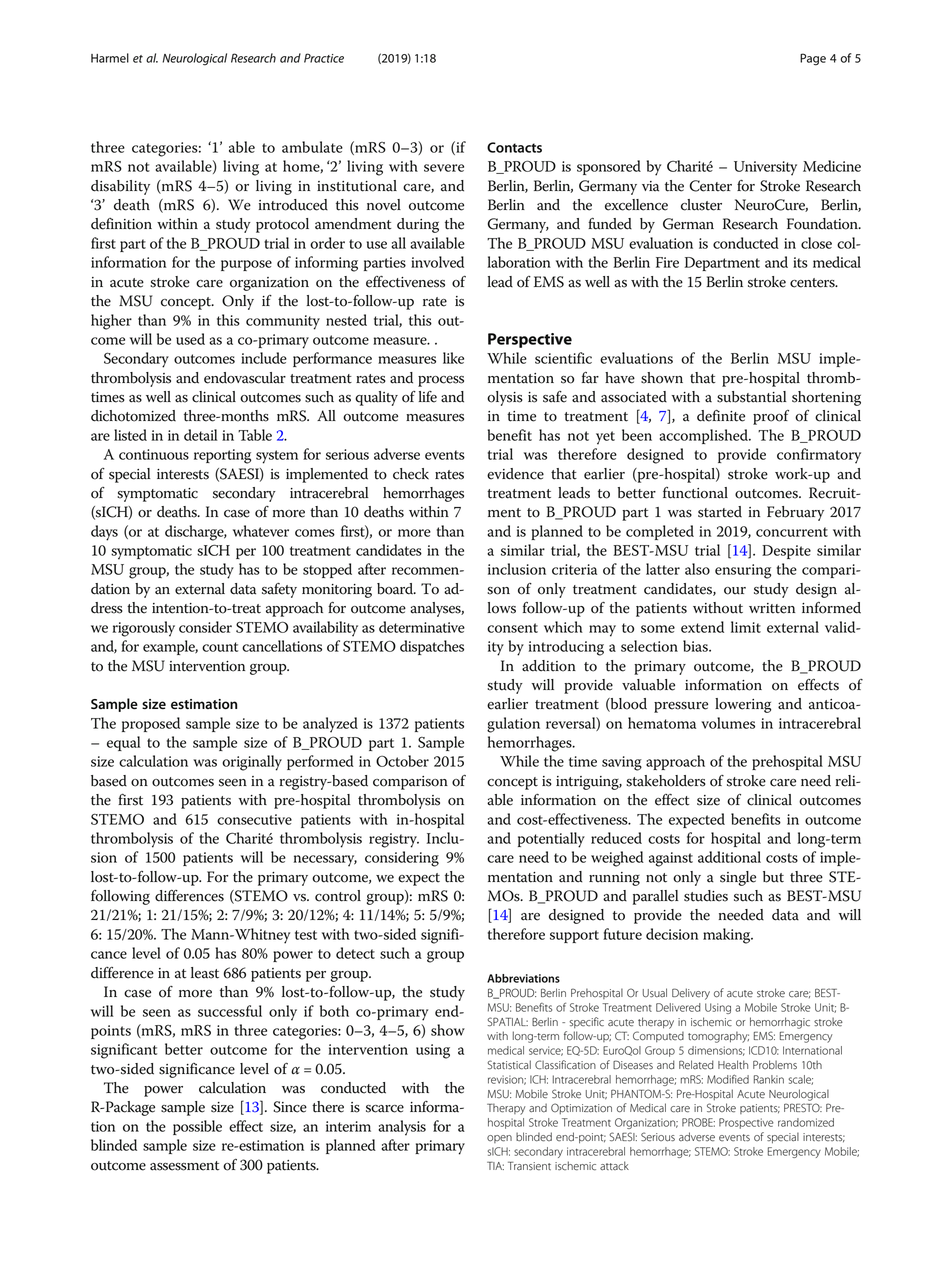 Image resolution: width=952 pixels, height=1265 pixels. Describe the element at coordinates (197, 1127) in the document. I see `possible` at that location.
